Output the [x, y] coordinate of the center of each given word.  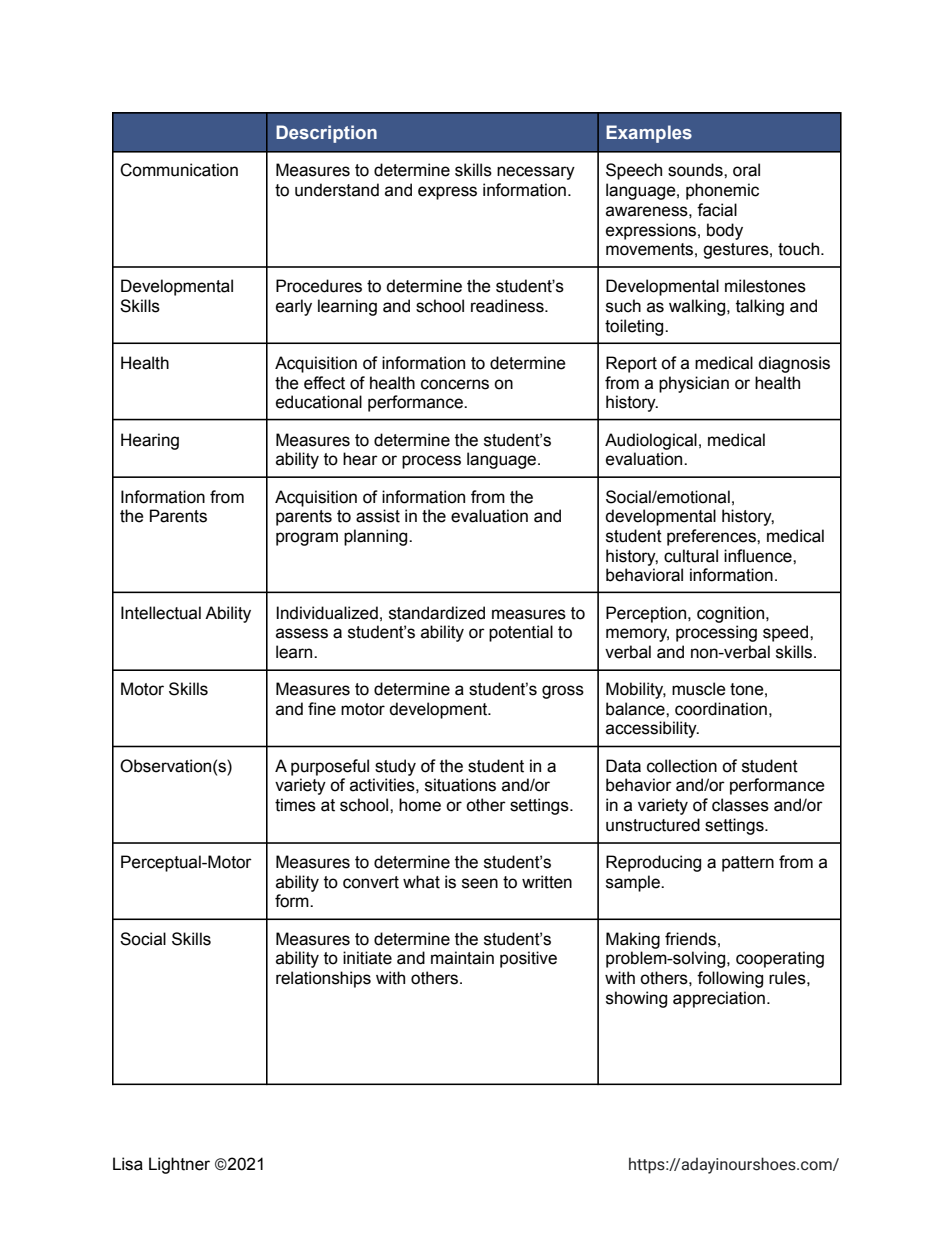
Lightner [179, 1165]
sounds [696, 170]
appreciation [719, 999]
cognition [730, 614]
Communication [179, 170]
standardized [437, 613]
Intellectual [161, 613]
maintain [462, 958]
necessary [536, 173]
